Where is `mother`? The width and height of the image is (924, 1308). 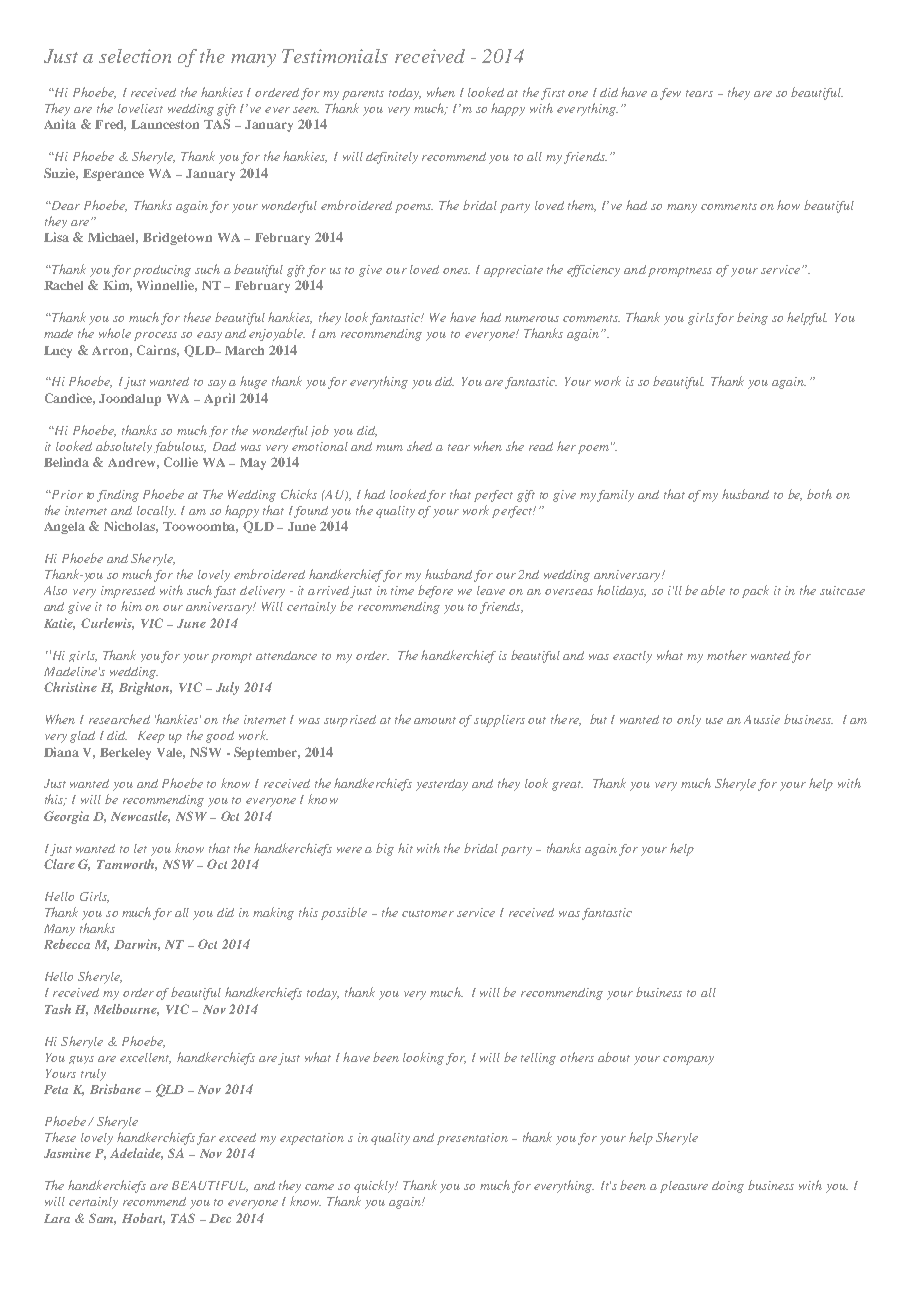 mother is located at coordinates (727, 655).
